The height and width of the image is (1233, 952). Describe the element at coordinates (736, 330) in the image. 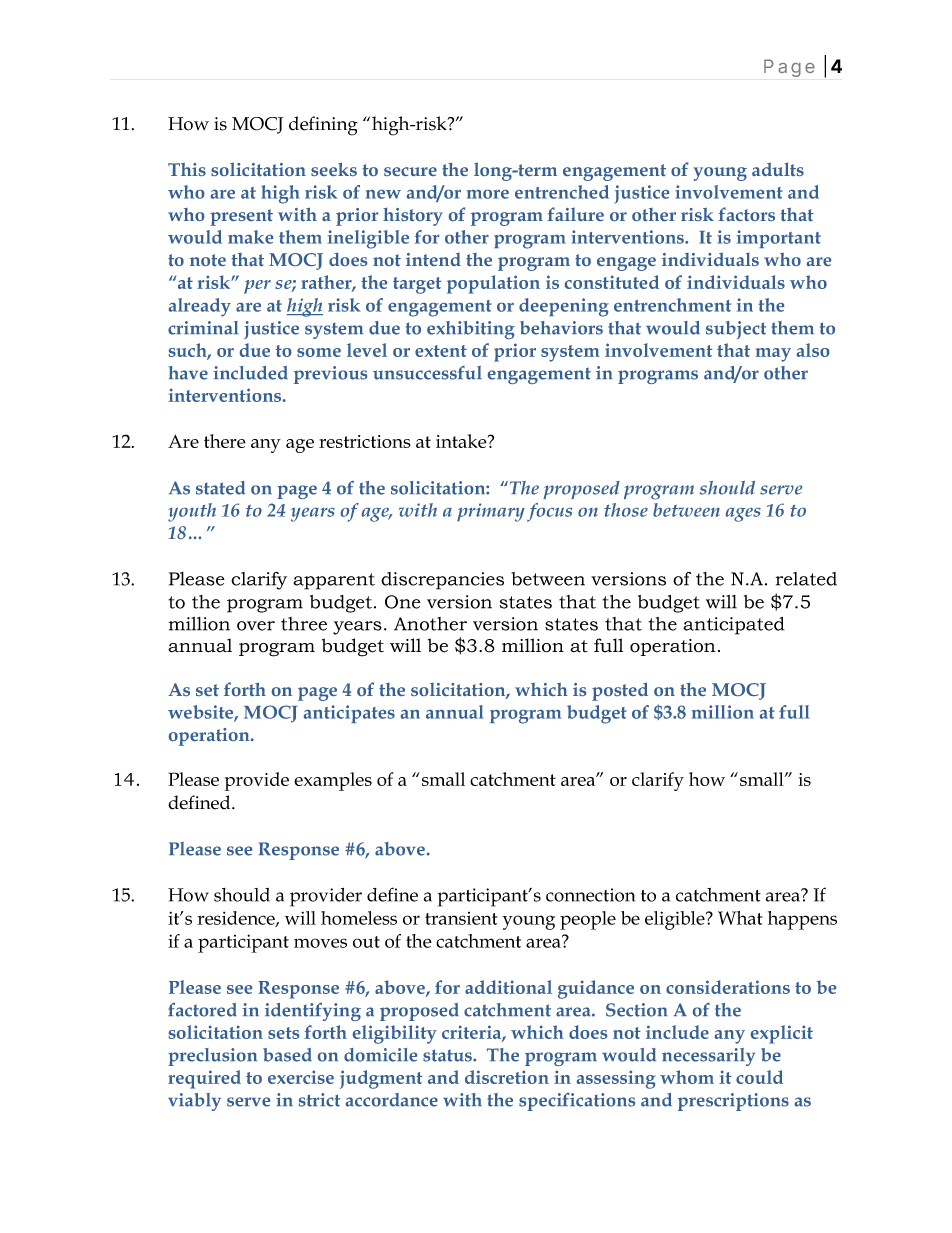

I see `subject` at that location.
